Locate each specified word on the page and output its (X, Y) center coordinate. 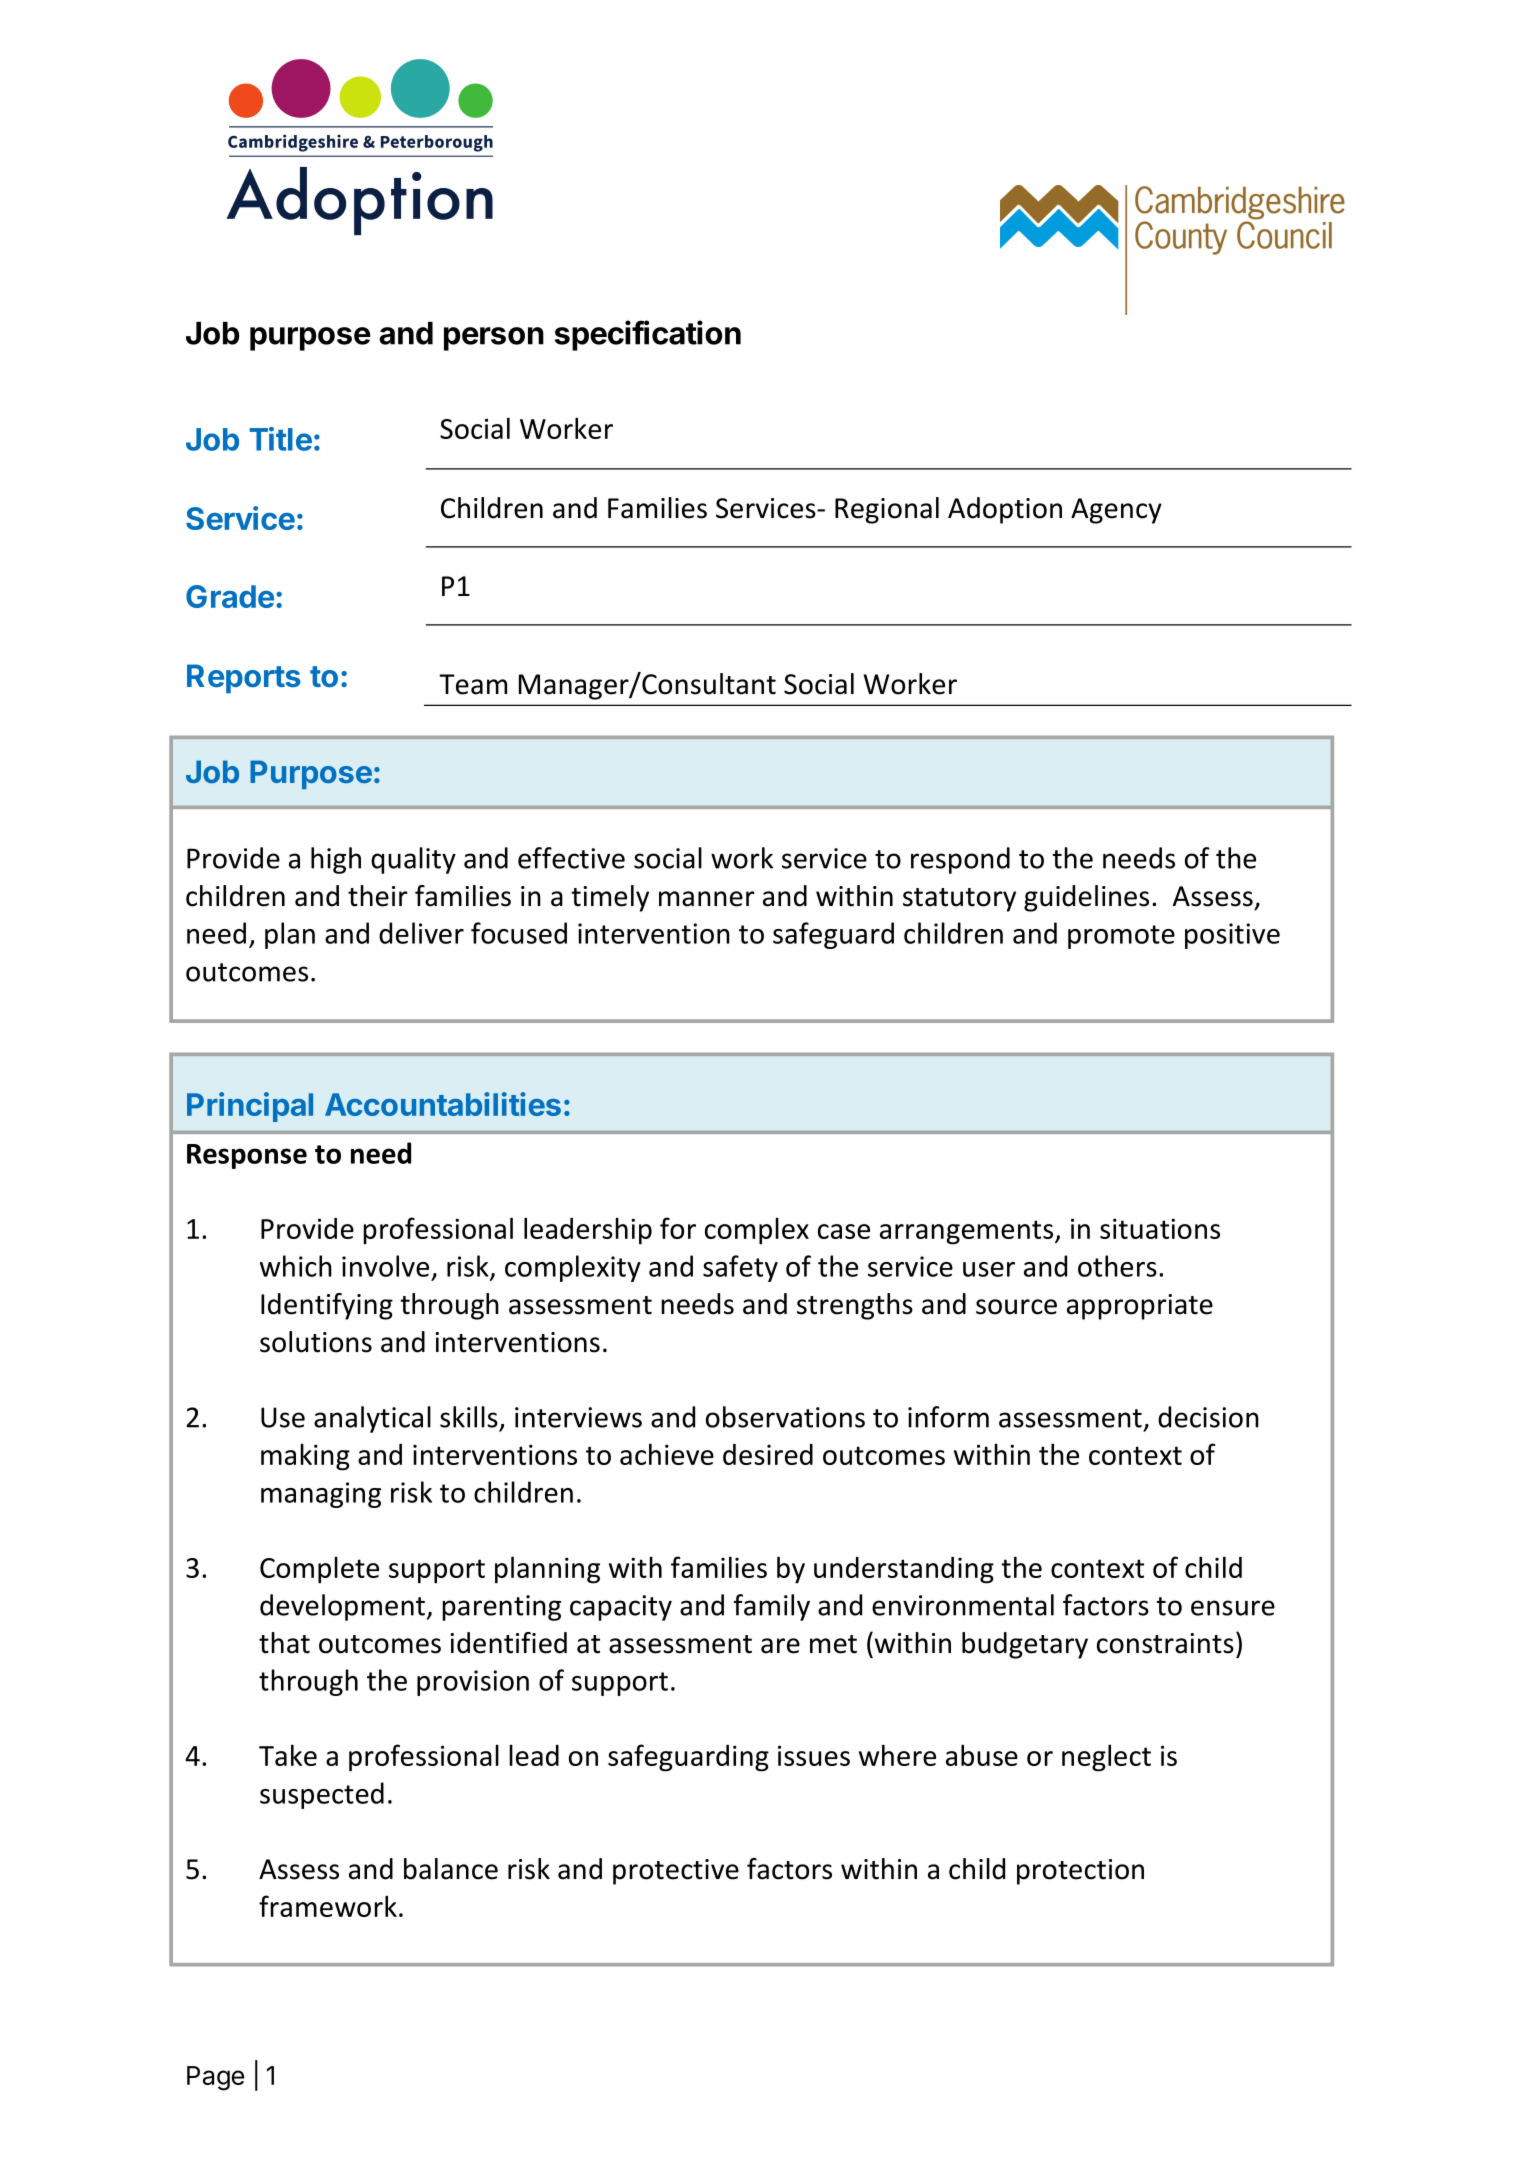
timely (610, 898)
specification (648, 335)
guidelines (1086, 898)
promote (1121, 937)
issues (814, 1755)
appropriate (1140, 1307)
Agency (1116, 511)
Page (215, 2078)
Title (280, 439)
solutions (316, 1342)
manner (707, 899)
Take (288, 1755)
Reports (244, 678)
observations (785, 1417)
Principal (250, 1107)
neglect (1106, 1758)
